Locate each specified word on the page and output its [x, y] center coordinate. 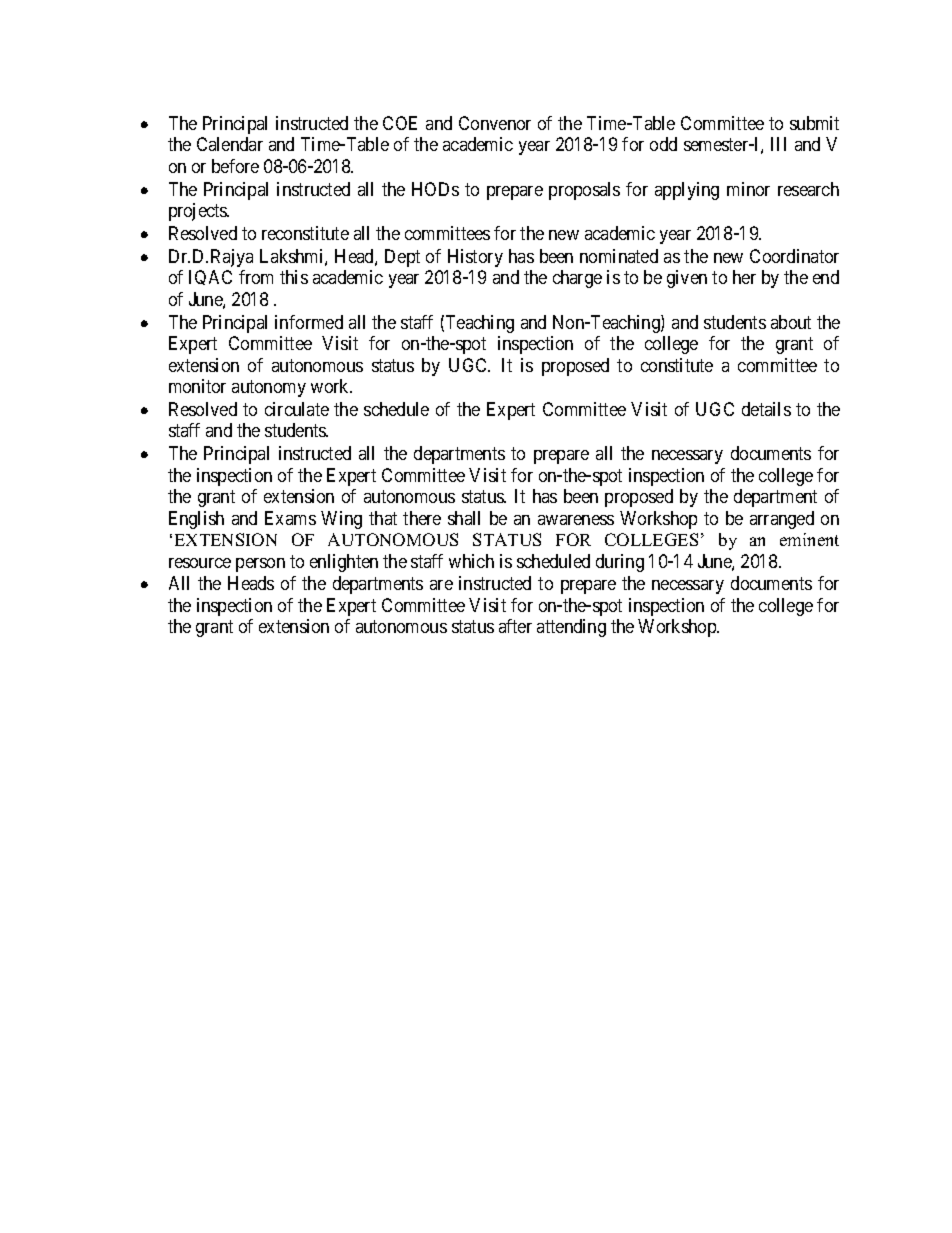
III [778, 144]
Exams [290, 518]
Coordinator [794, 256]
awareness [576, 520]
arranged [782, 520]
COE [400, 123]
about [791, 322]
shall [464, 518]
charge [577, 279]
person [260, 565]
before [235, 166]
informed [309, 322]
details [766, 409]
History [475, 258]
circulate [297, 409]
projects [199, 212]
